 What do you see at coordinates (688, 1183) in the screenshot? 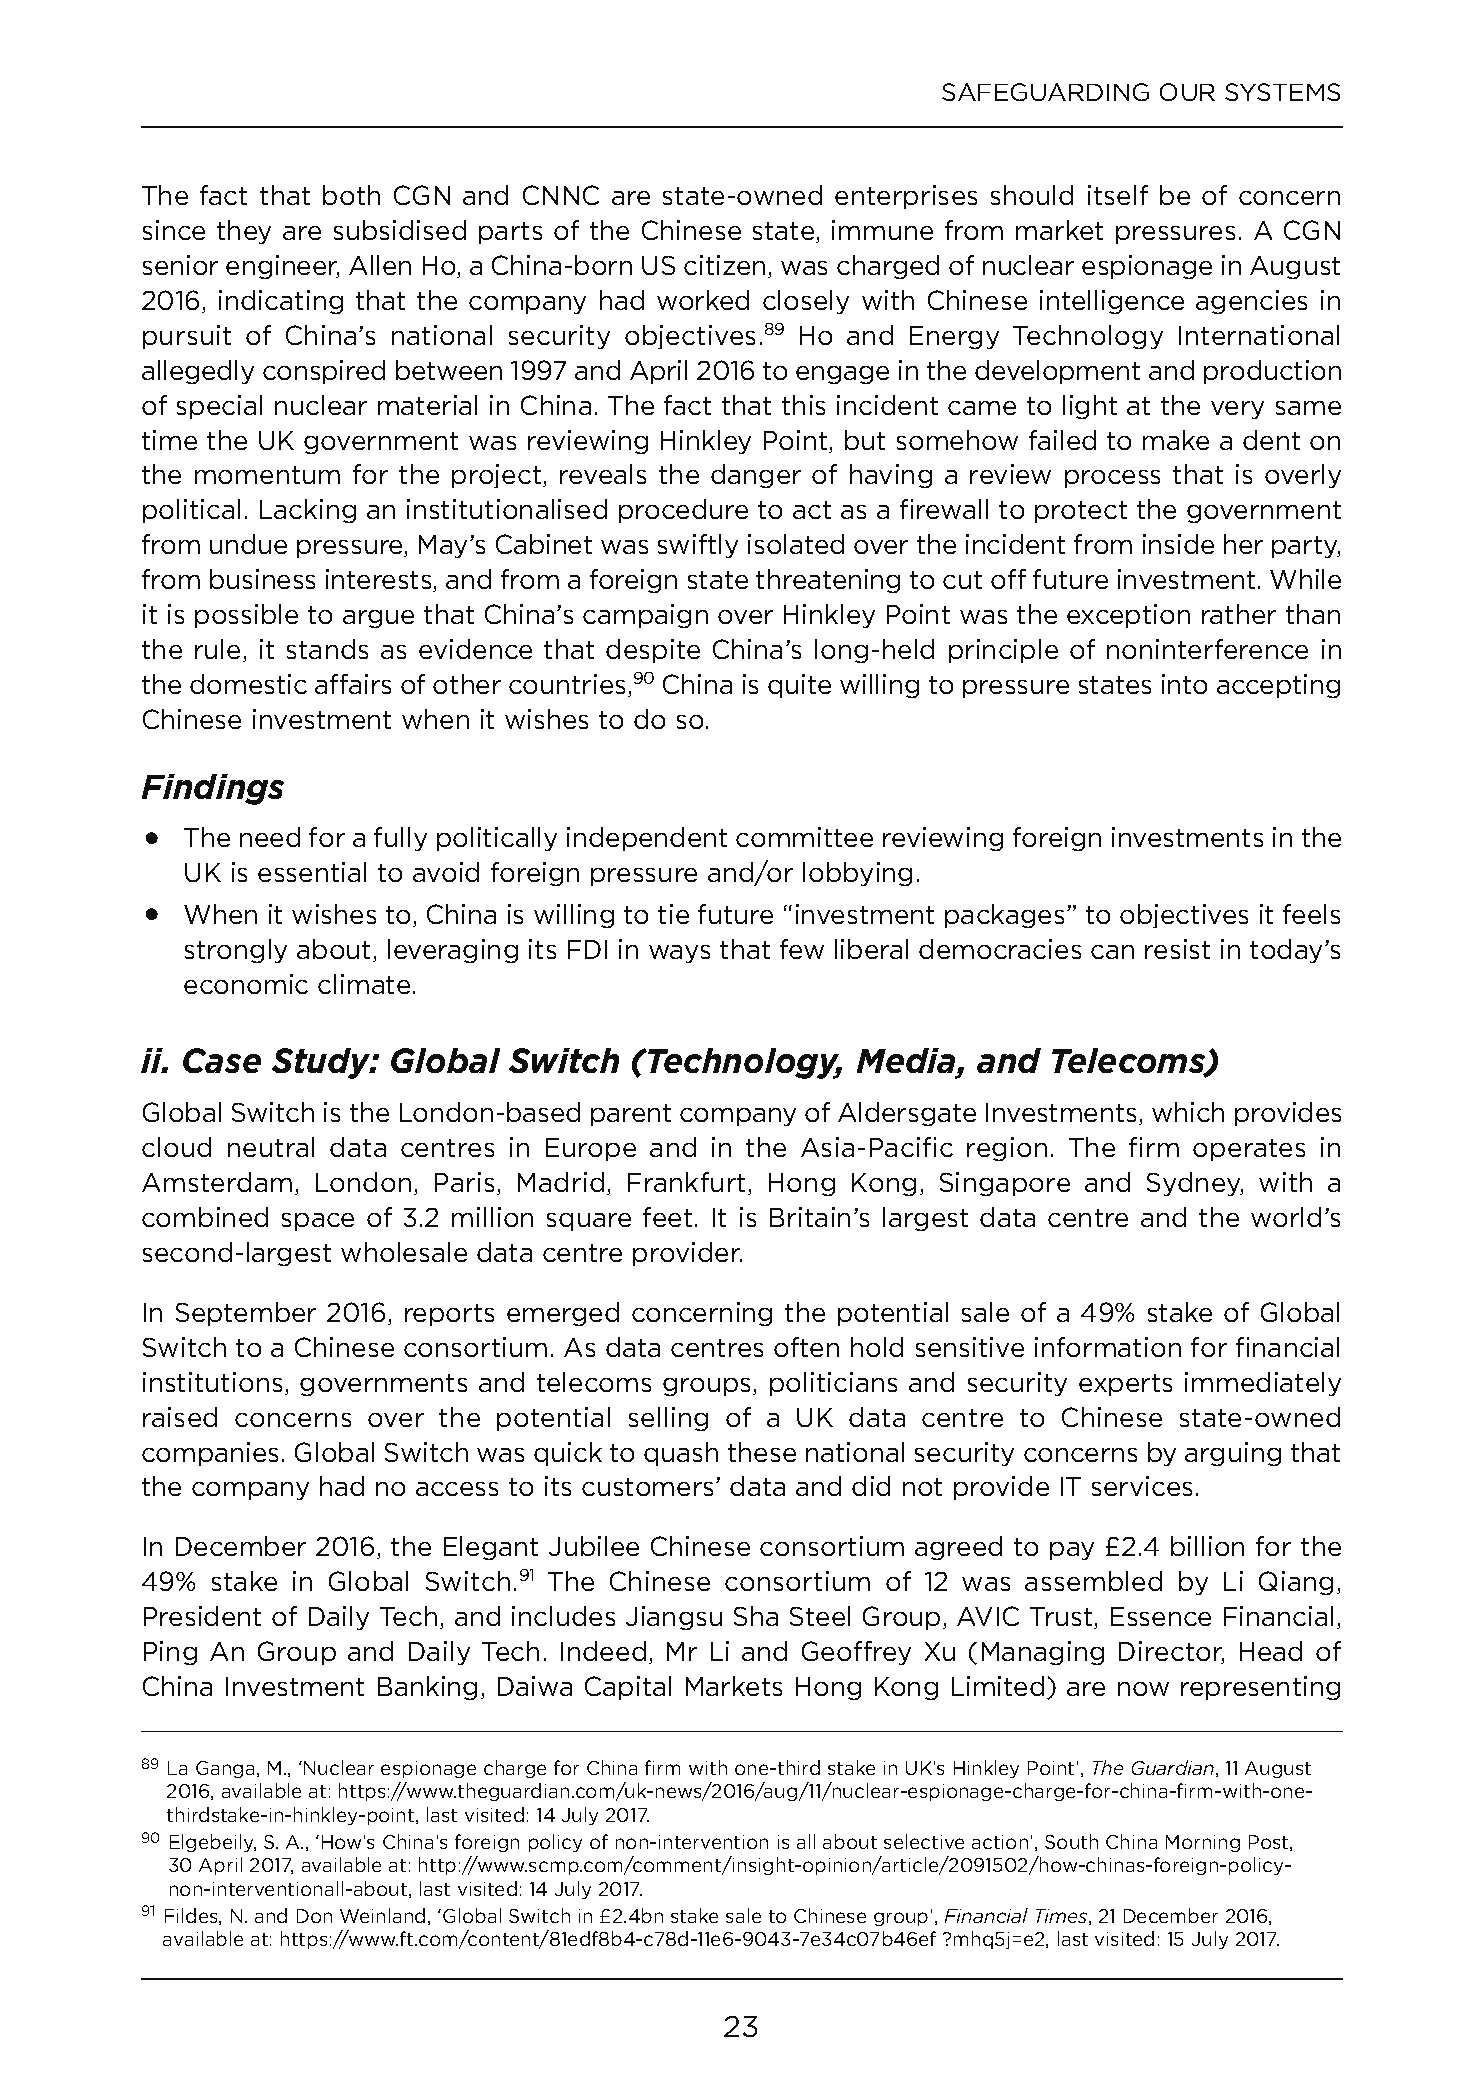
I see `Frankfurt` at bounding box center [688, 1183].
